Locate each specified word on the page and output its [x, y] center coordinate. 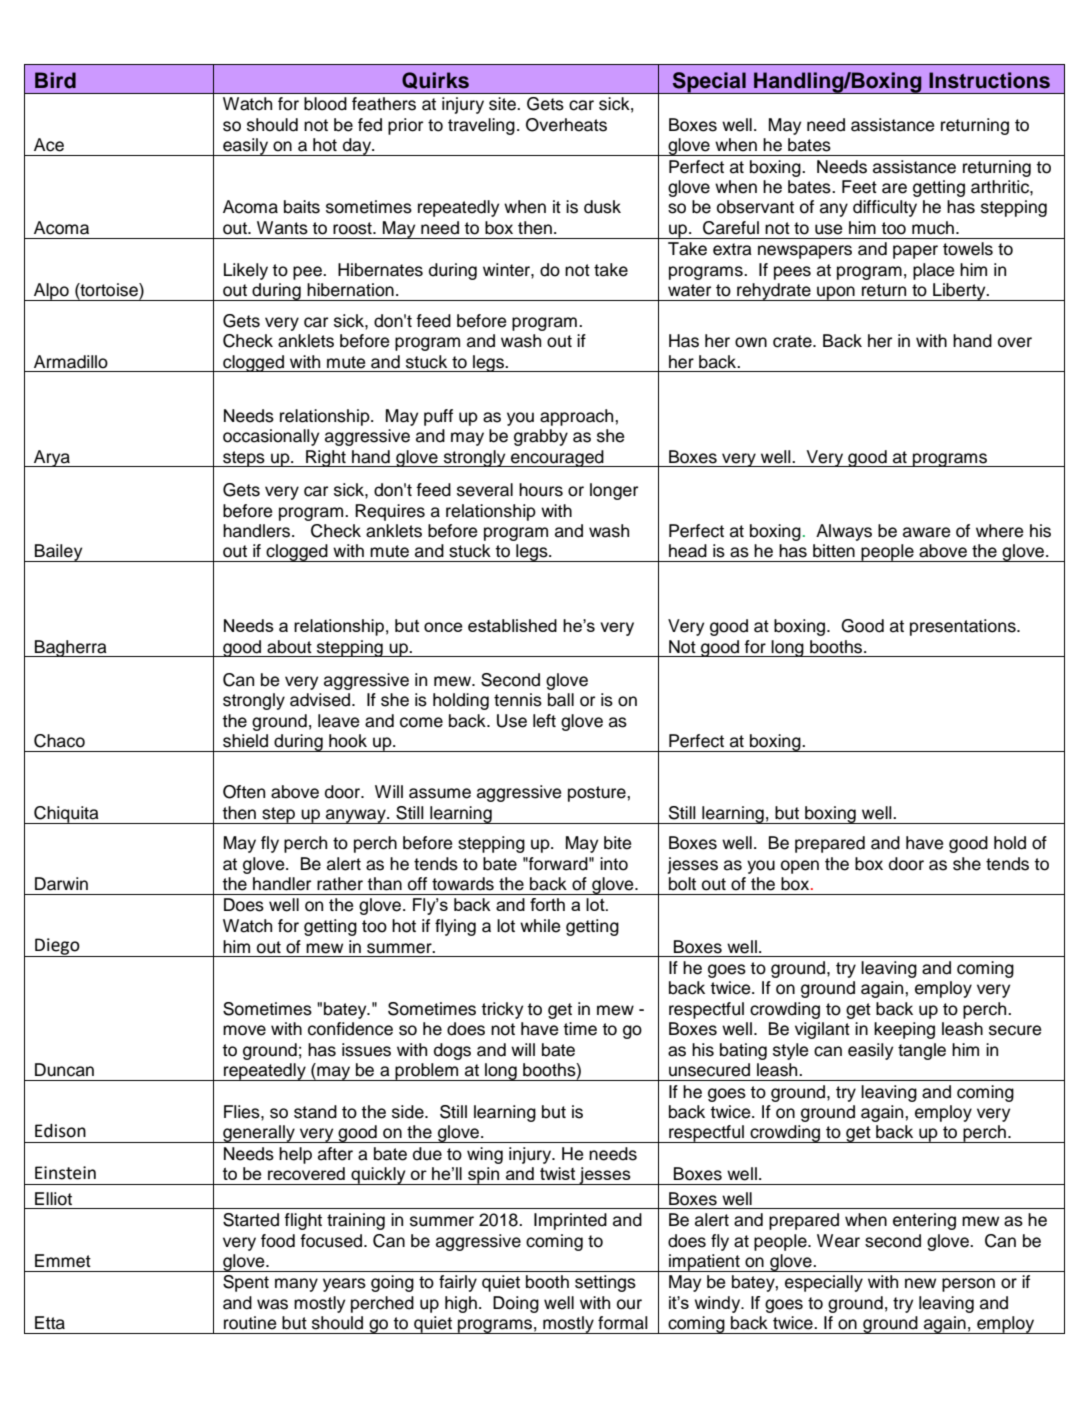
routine [250, 1323]
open [800, 867]
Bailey [59, 553]
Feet [859, 187]
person [968, 1285]
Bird [55, 80]
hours [541, 490]
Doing [516, 1304]
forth [547, 904]
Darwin [61, 884]
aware [926, 532]
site [503, 104]
